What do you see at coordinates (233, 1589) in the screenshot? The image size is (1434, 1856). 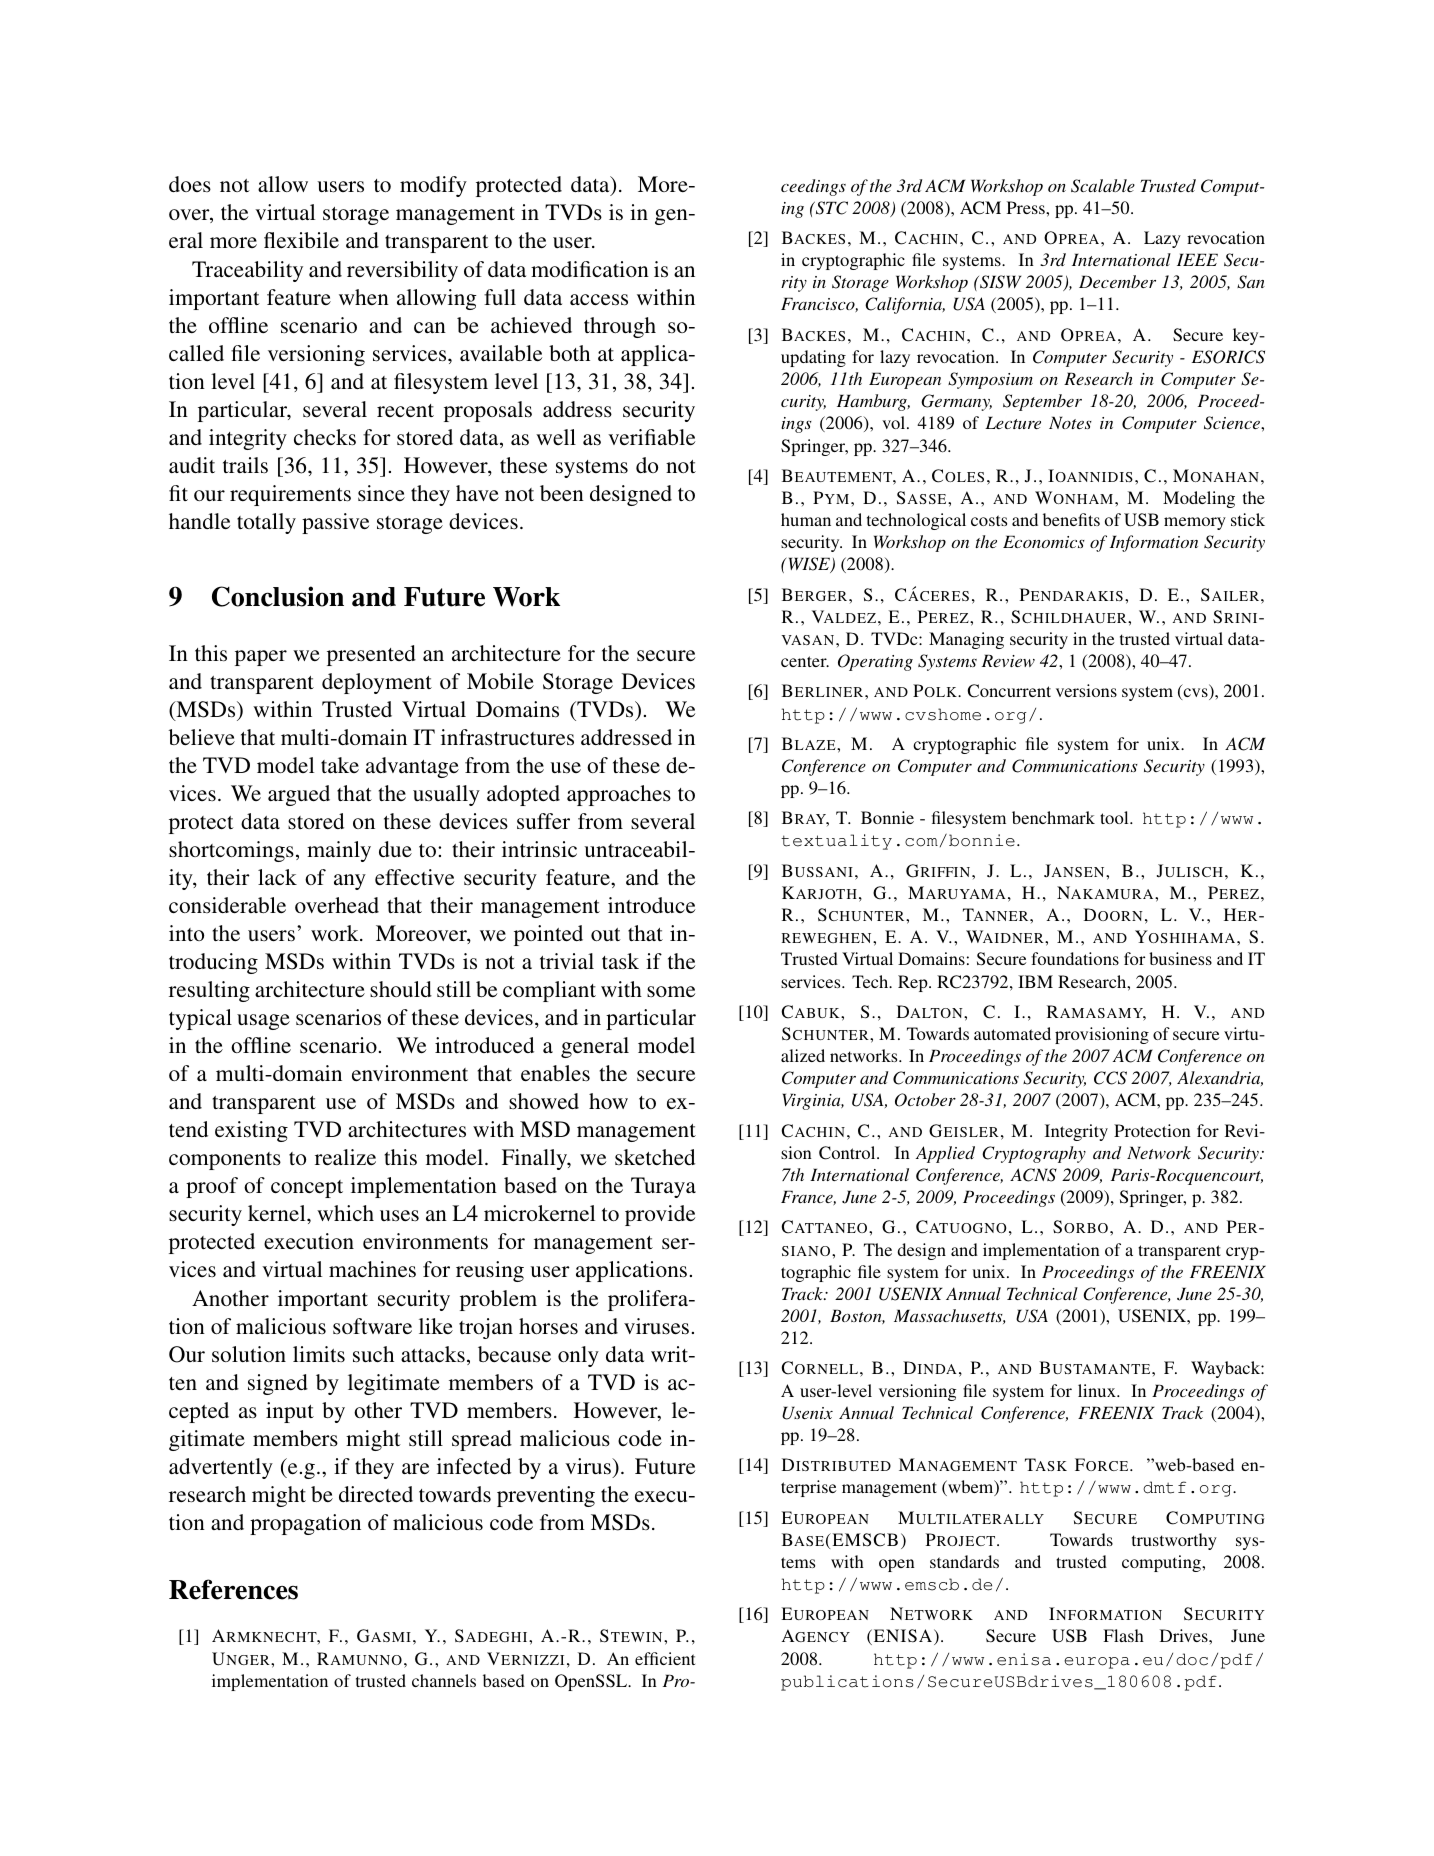 I see `References` at bounding box center [233, 1589].
